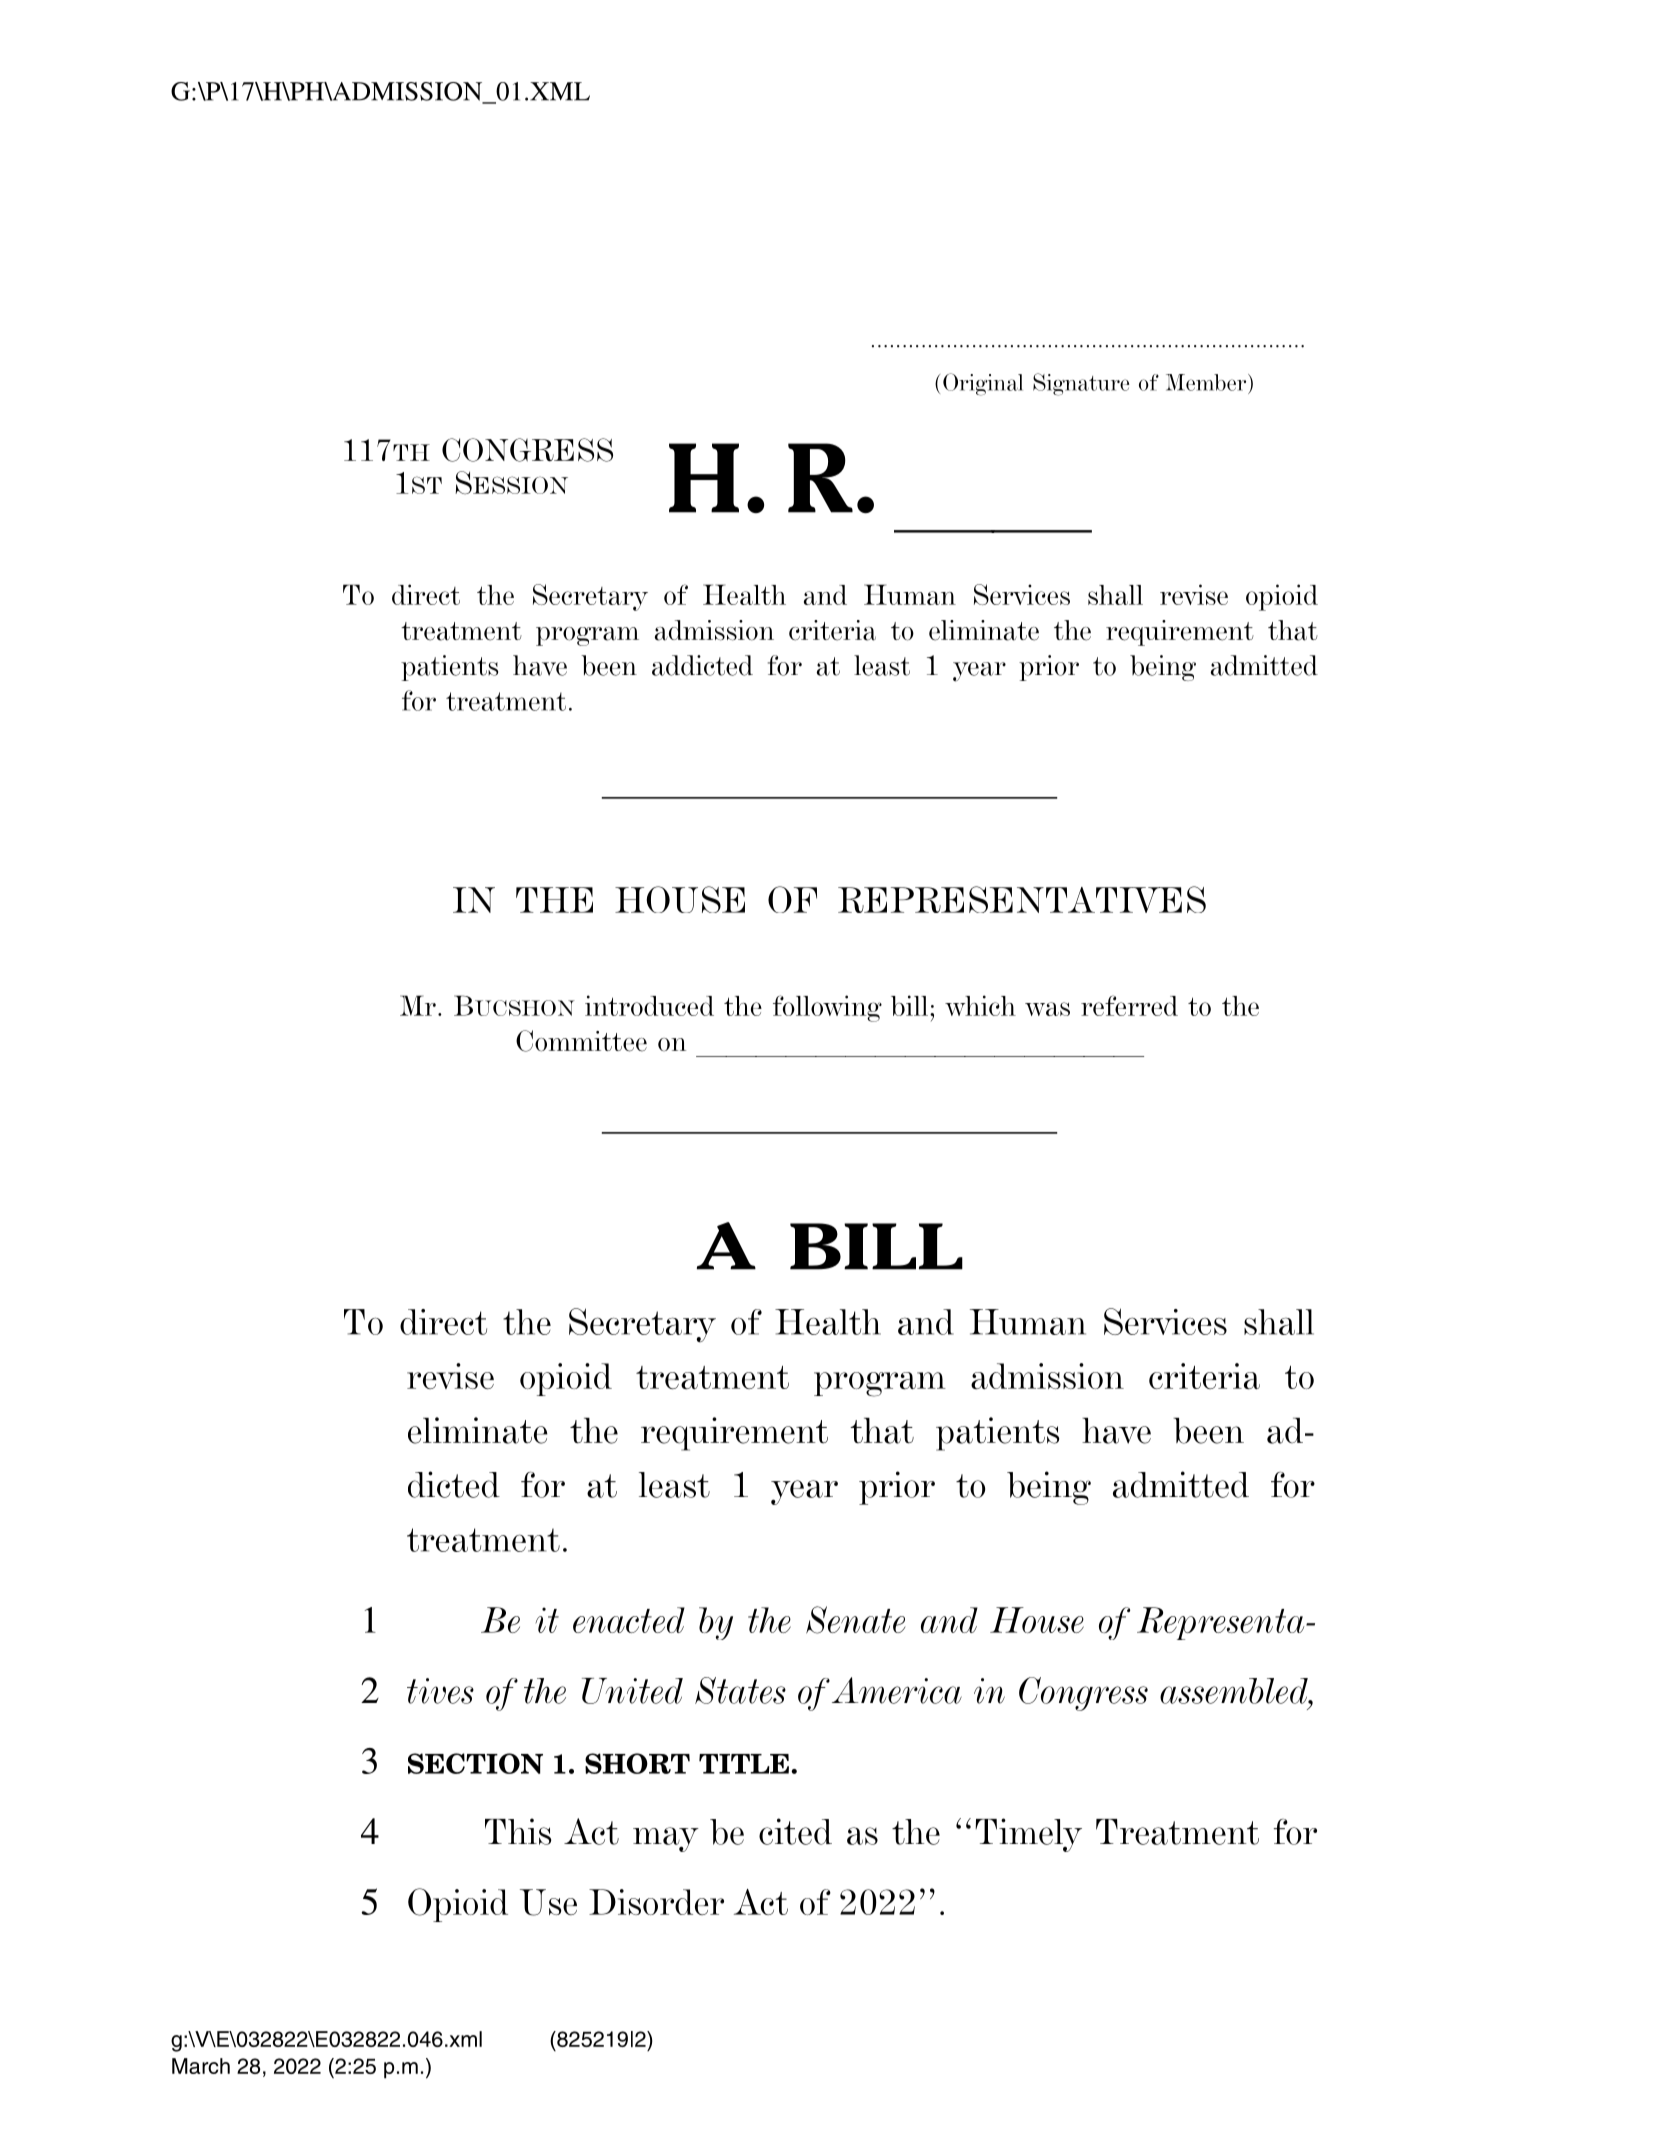 Image resolution: width=1659 pixels, height=2147 pixels. What do you see at coordinates (201, 2066) in the screenshot?
I see `March` at bounding box center [201, 2066].
